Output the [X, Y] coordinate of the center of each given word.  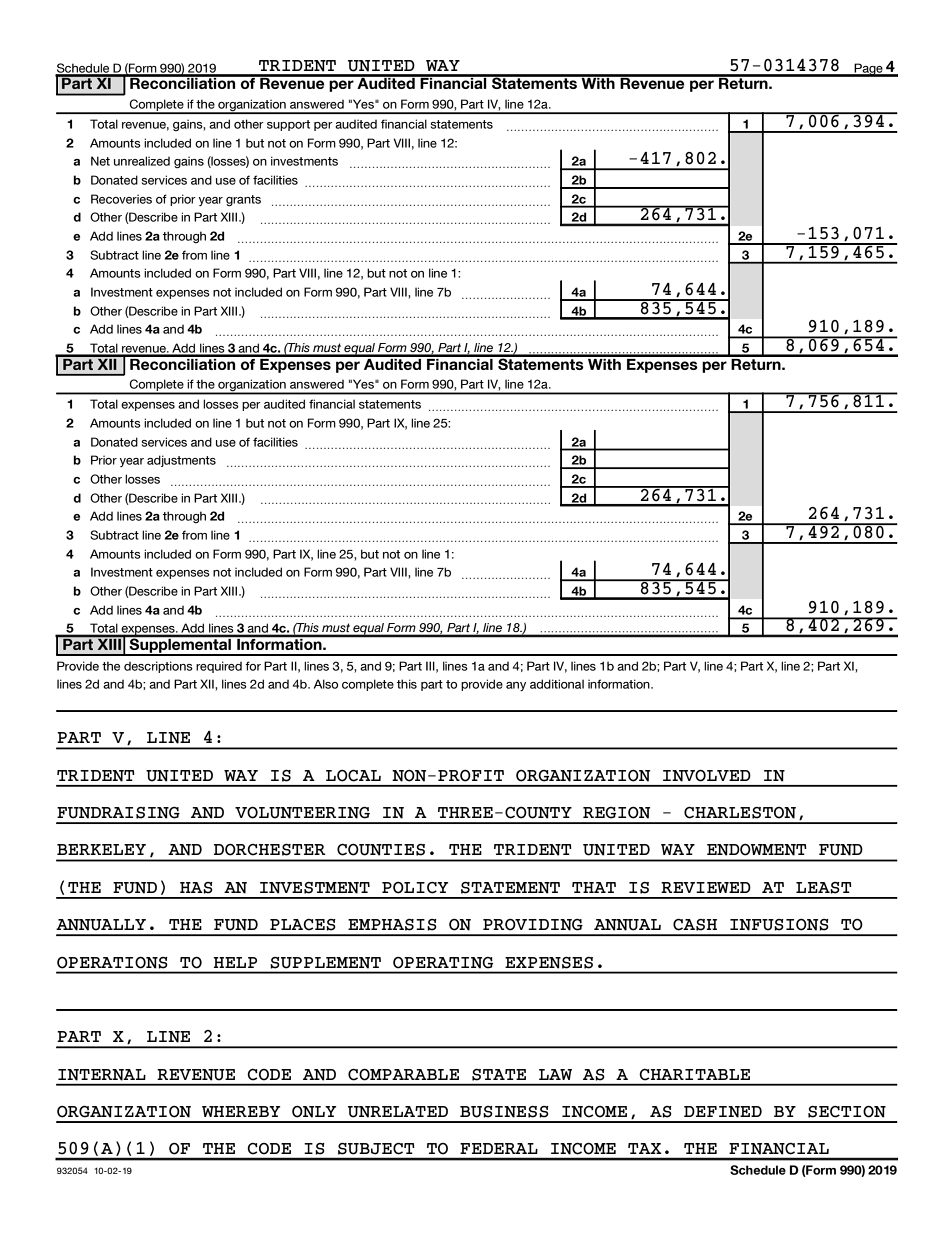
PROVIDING [533, 925]
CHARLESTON [740, 813]
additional [557, 684]
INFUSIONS [779, 925]
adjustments [181, 461]
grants [243, 200]
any [516, 686]
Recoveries [121, 199]
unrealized [142, 161]
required [219, 667]
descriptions [158, 667]
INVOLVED [707, 776]
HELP [235, 962]
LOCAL [353, 776]
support [288, 125]
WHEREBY [241, 1111]
